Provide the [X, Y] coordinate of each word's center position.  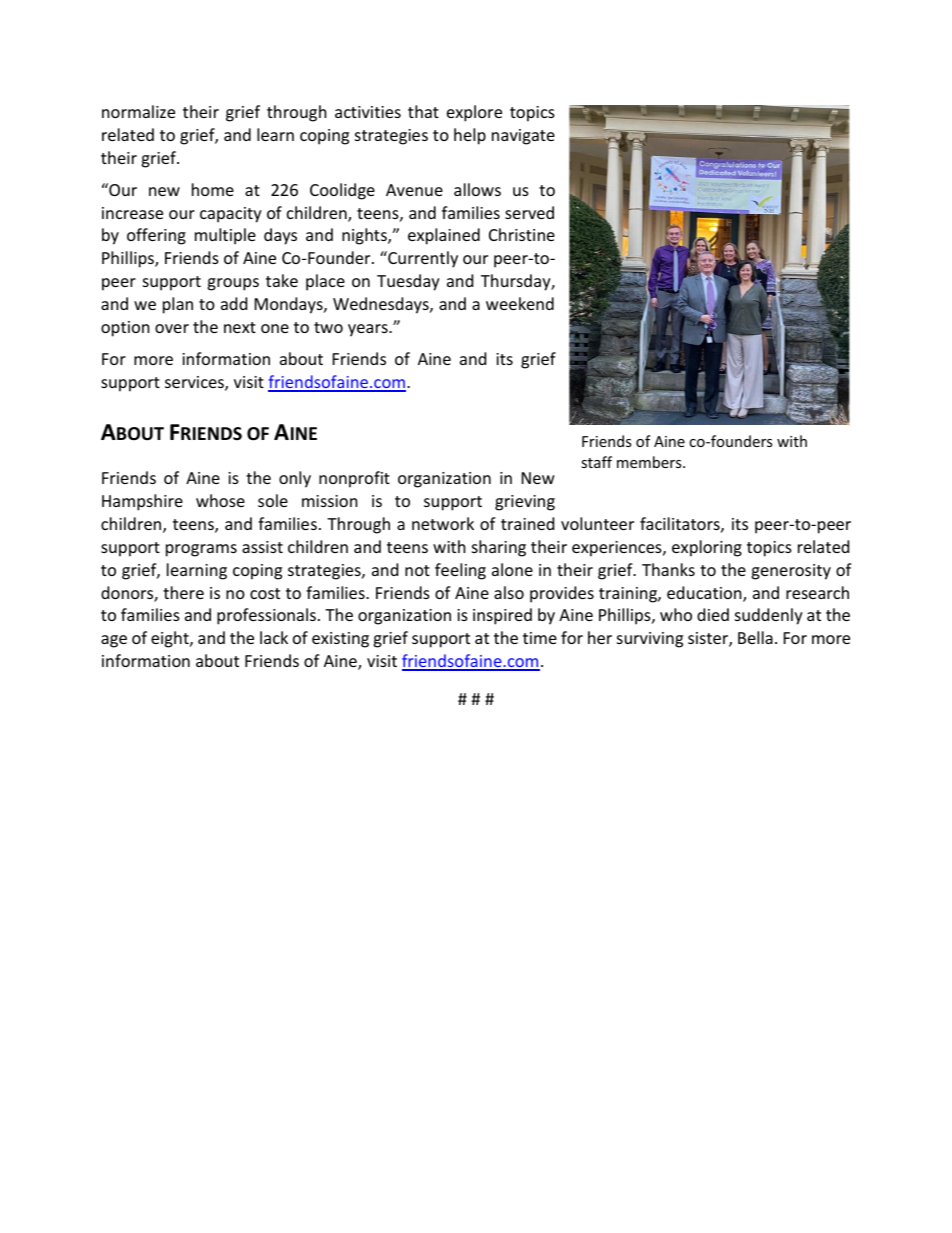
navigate [523, 137]
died [713, 614]
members [650, 462]
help [470, 136]
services [195, 383]
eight [171, 639]
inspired [502, 616]
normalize [138, 111]
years [369, 330]
